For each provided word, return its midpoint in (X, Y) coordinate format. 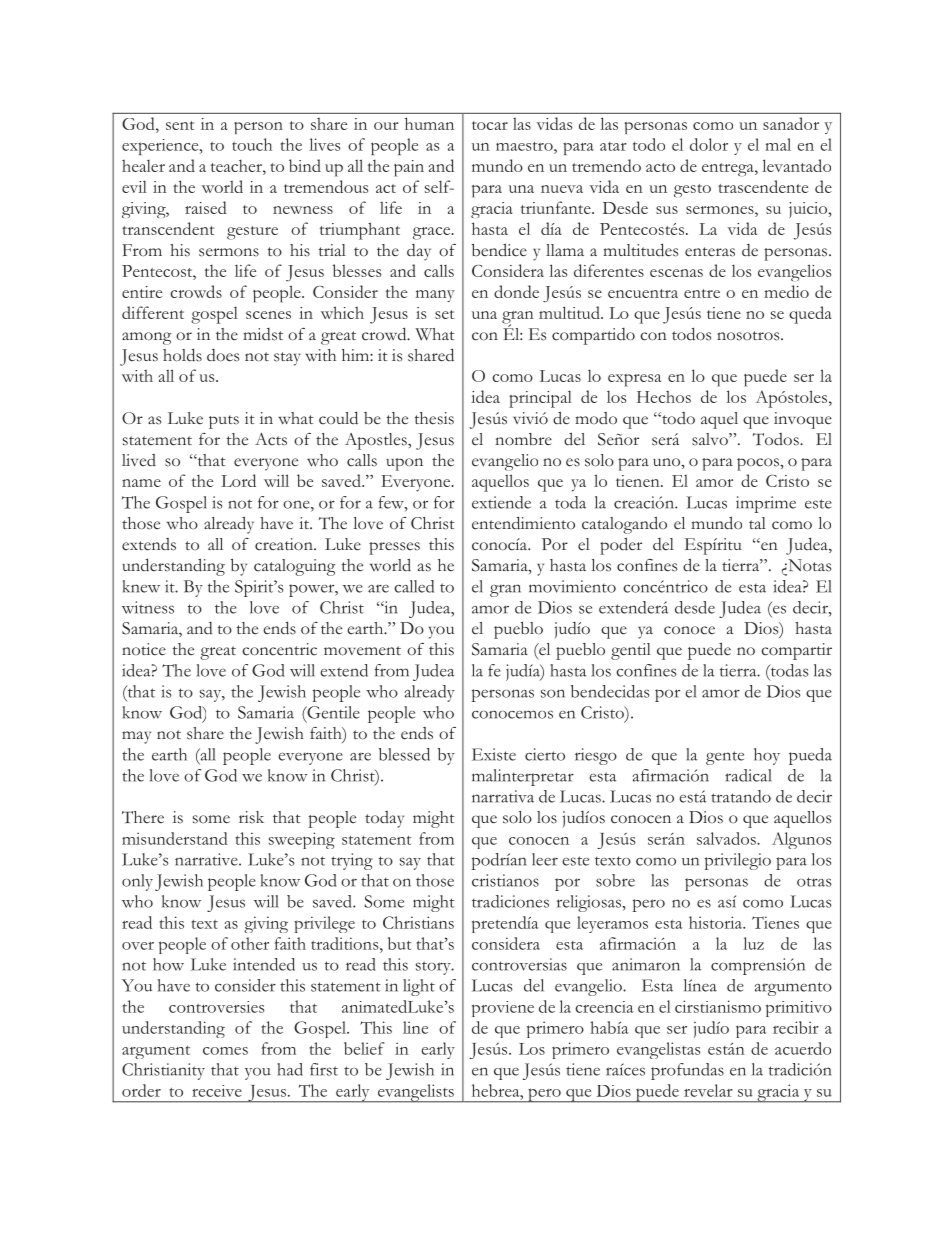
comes (225, 1051)
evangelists (415, 1093)
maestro (525, 146)
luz (753, 943)
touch (252, 144)
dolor (709, 144)
